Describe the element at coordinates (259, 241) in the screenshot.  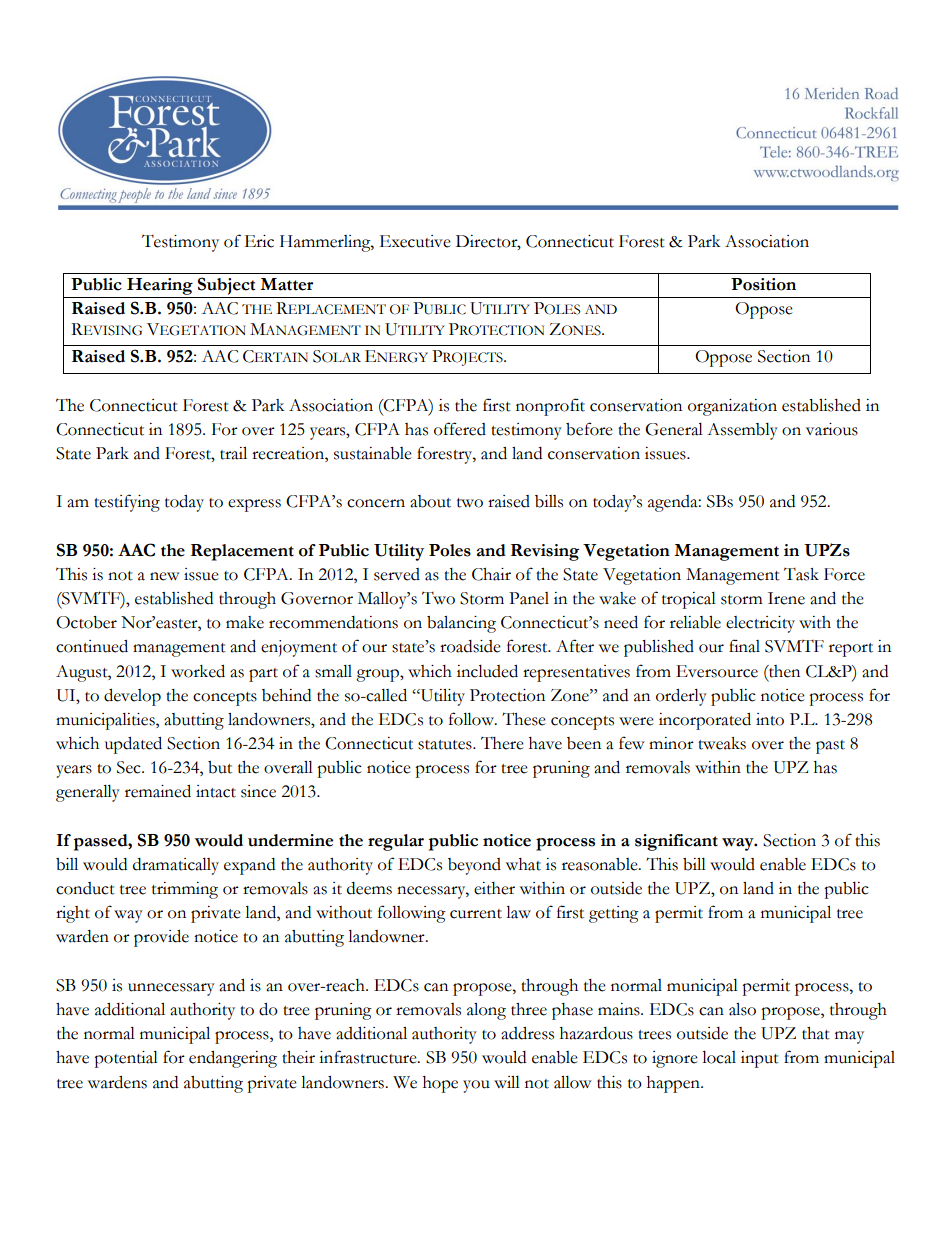
I see `Eric` at that location.
